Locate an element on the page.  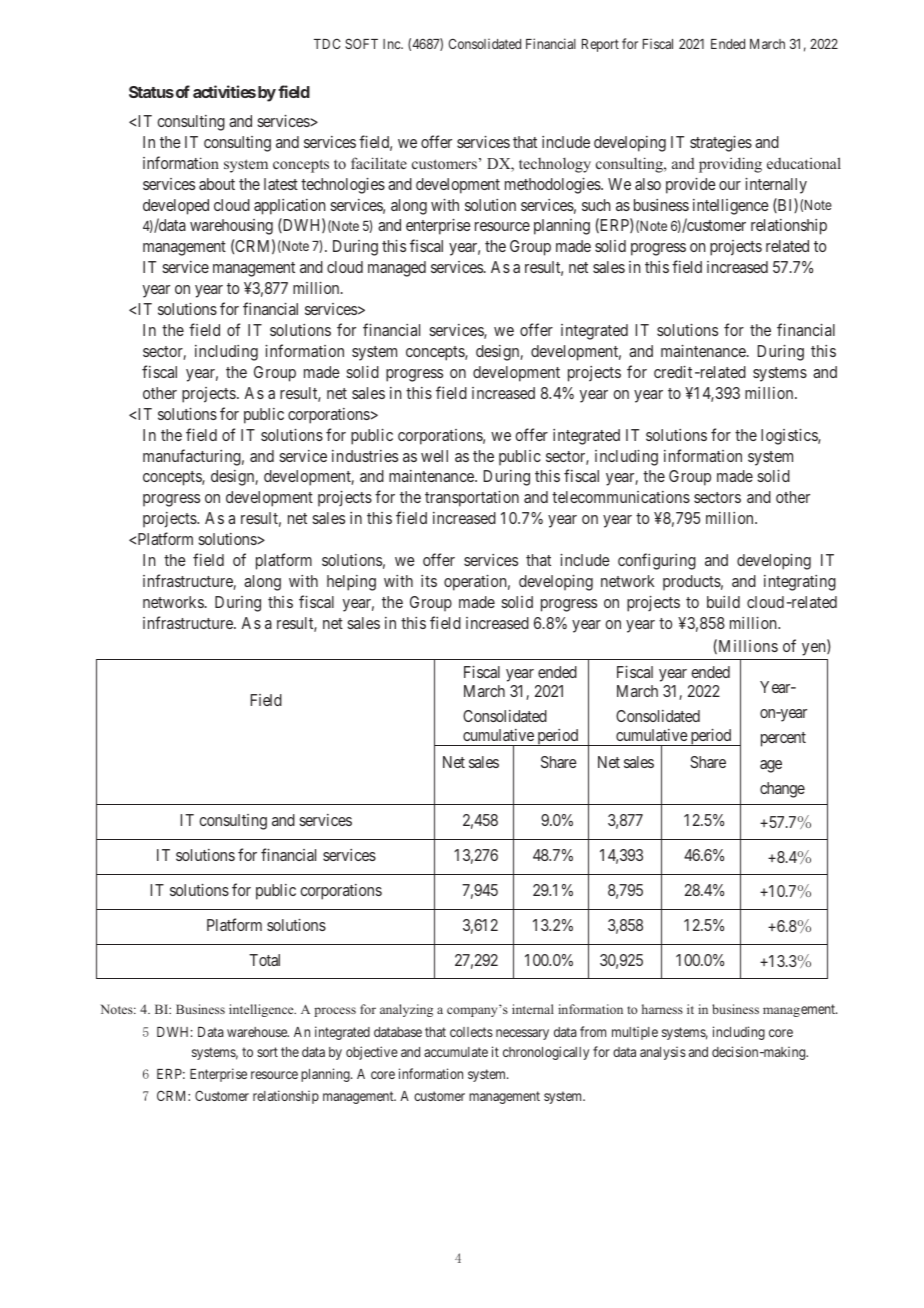
its is located at coordinates (429, 581).
